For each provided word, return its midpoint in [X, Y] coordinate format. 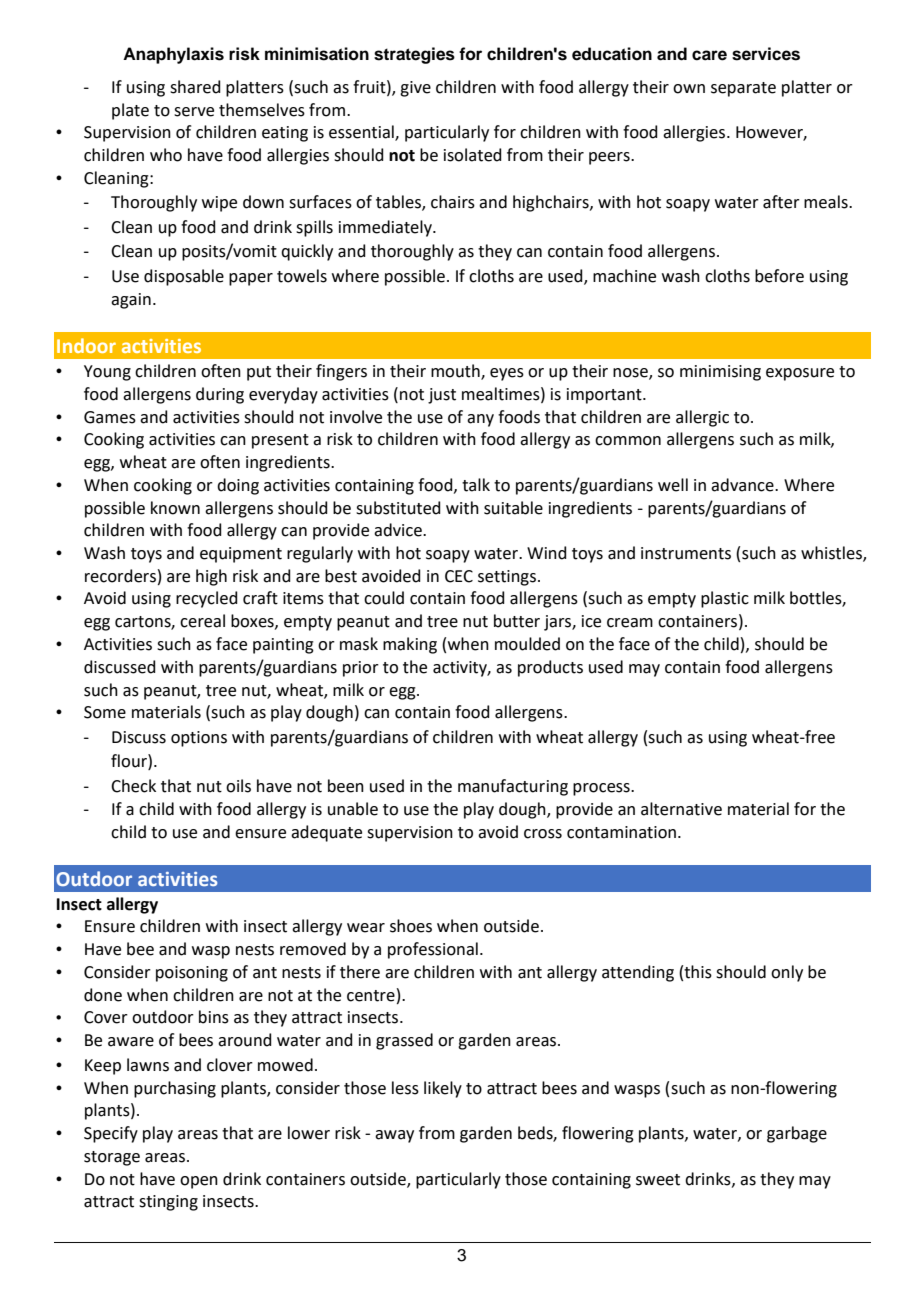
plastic [725, 599]
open [199, 1182]
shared [195, 87]
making [410, 645]
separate [743, 89]
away [394, 1136]
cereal [202, 621]
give [415, 89]
